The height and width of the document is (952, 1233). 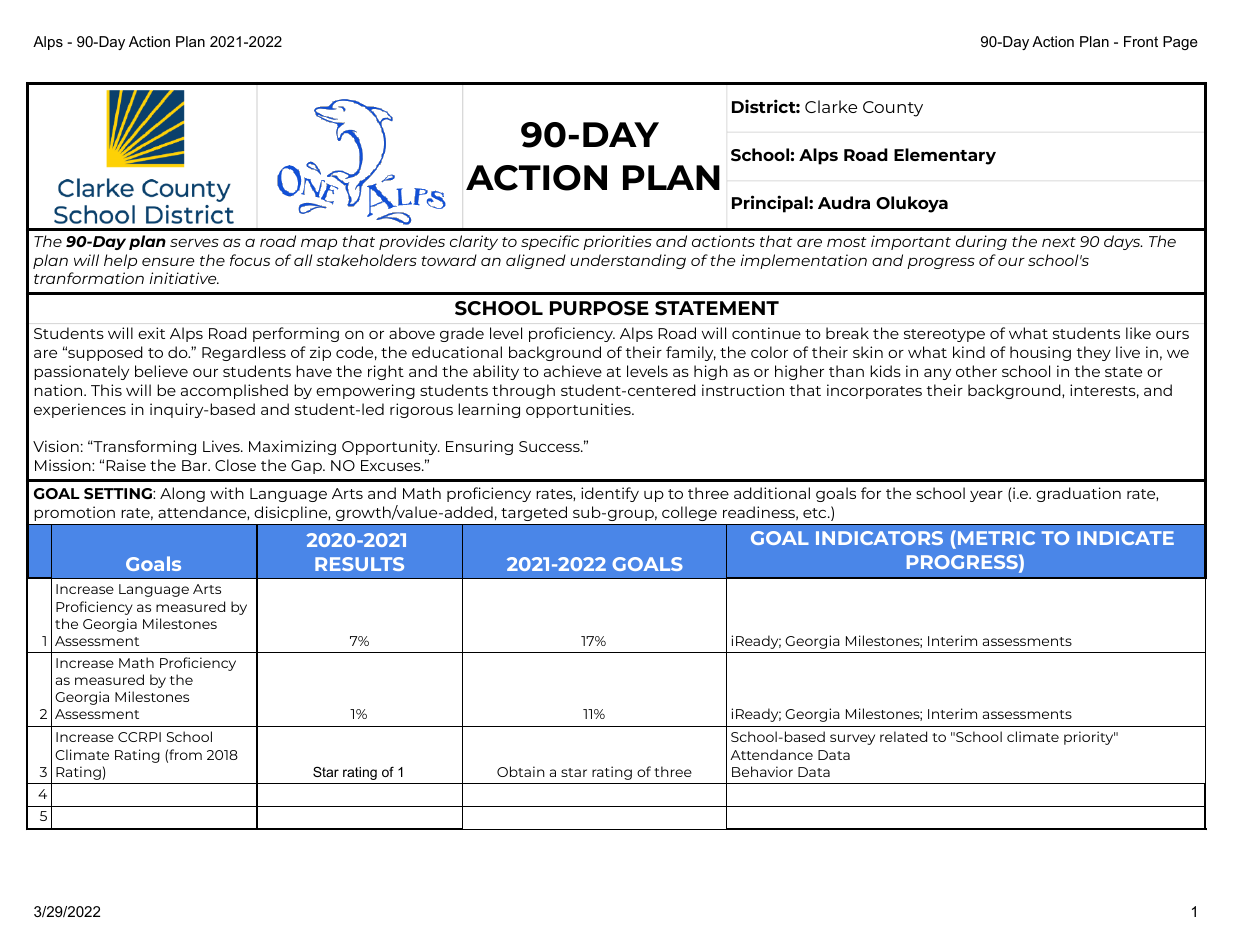 What do you see at coordinates (521, 771) in the document?
I see `Obtain` at bounding box center [521, 771].
